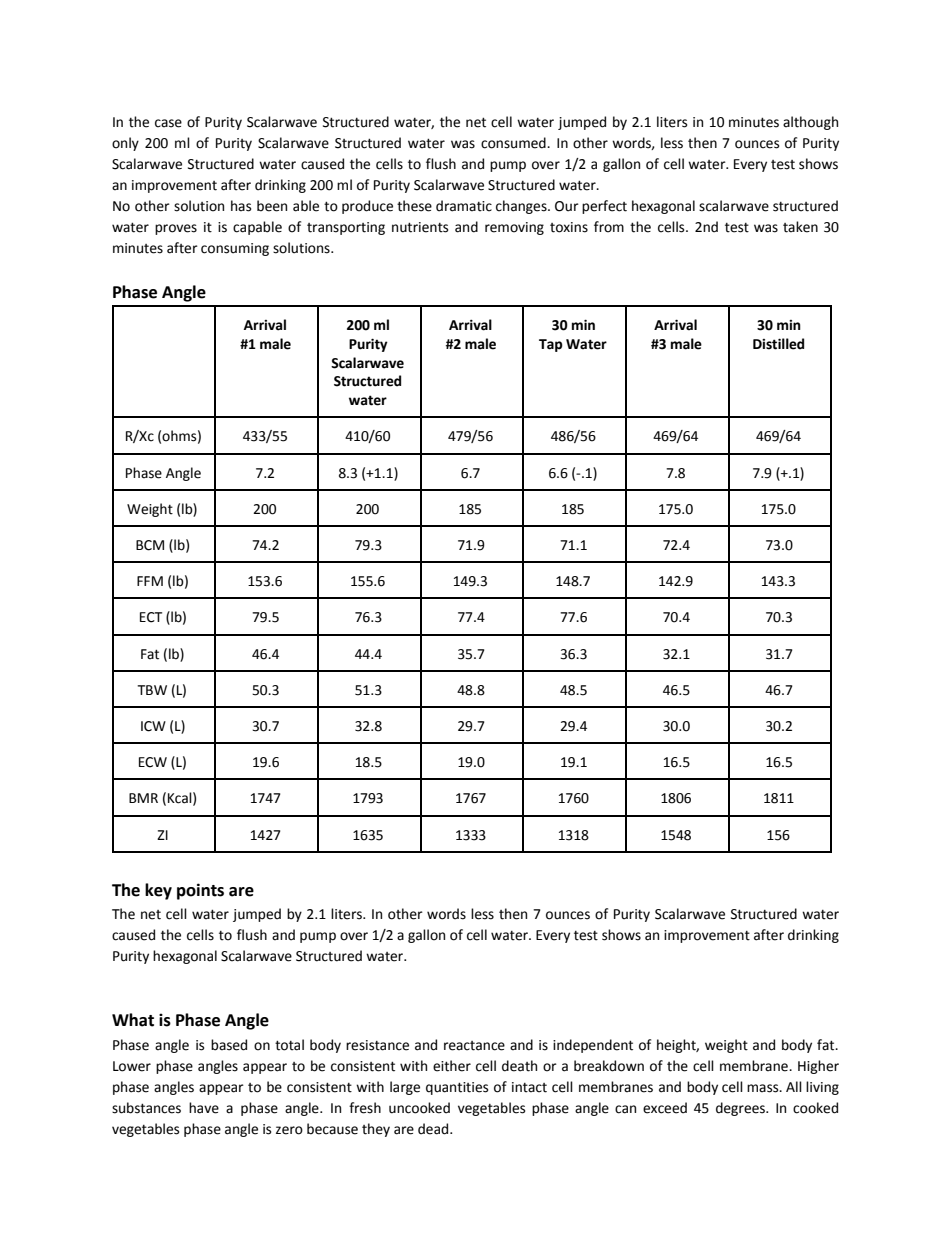  Describe the element at coordinates (741, 1109) in the screenshot. I see `degrees` at that location.
